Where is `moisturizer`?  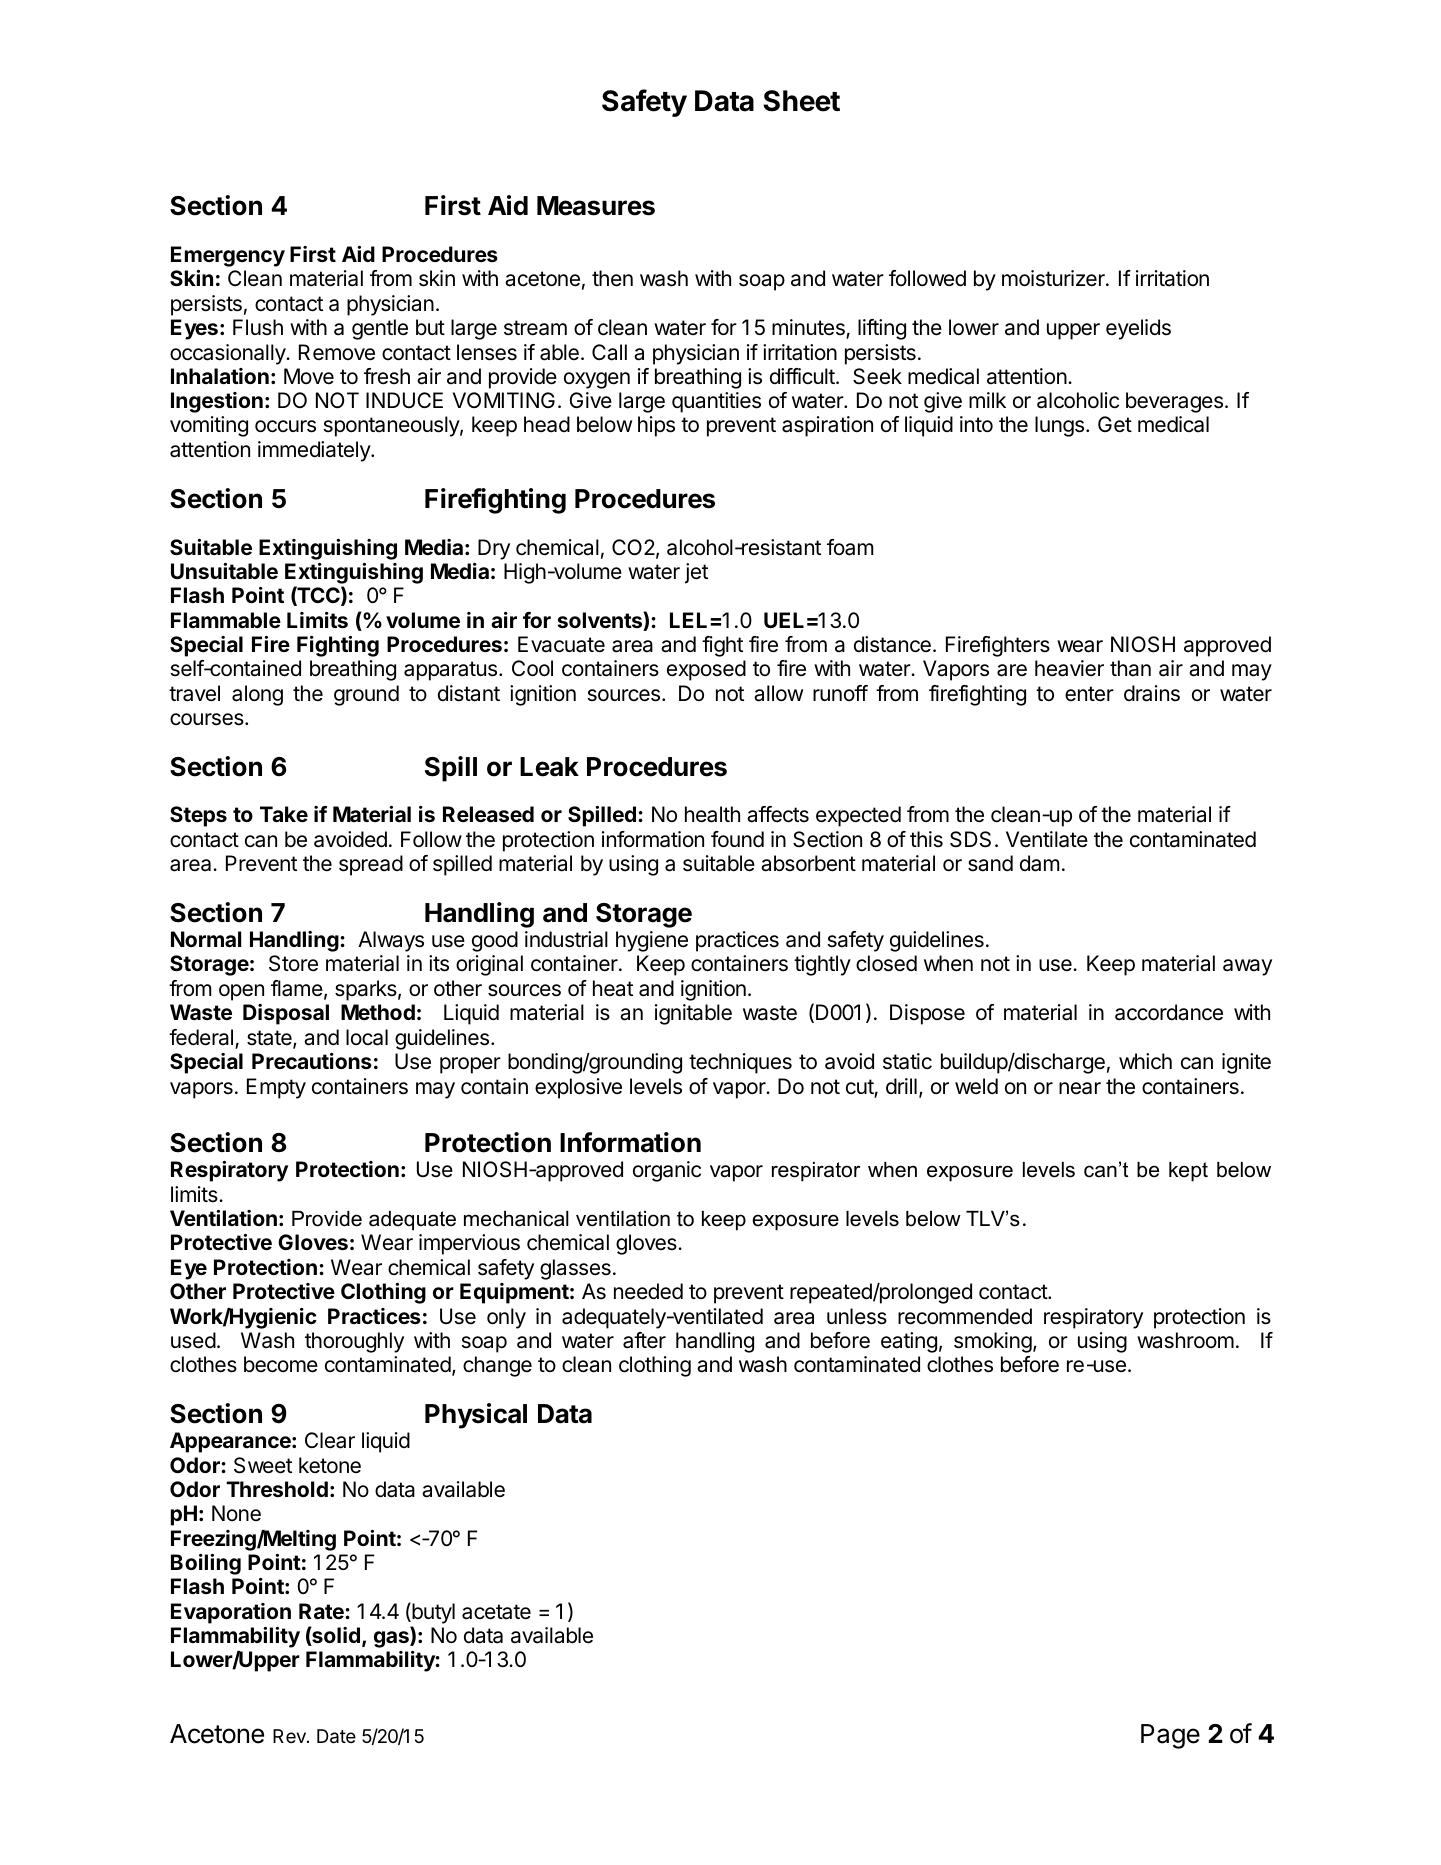 moisturizer is located at coordinates (1054, 278).
